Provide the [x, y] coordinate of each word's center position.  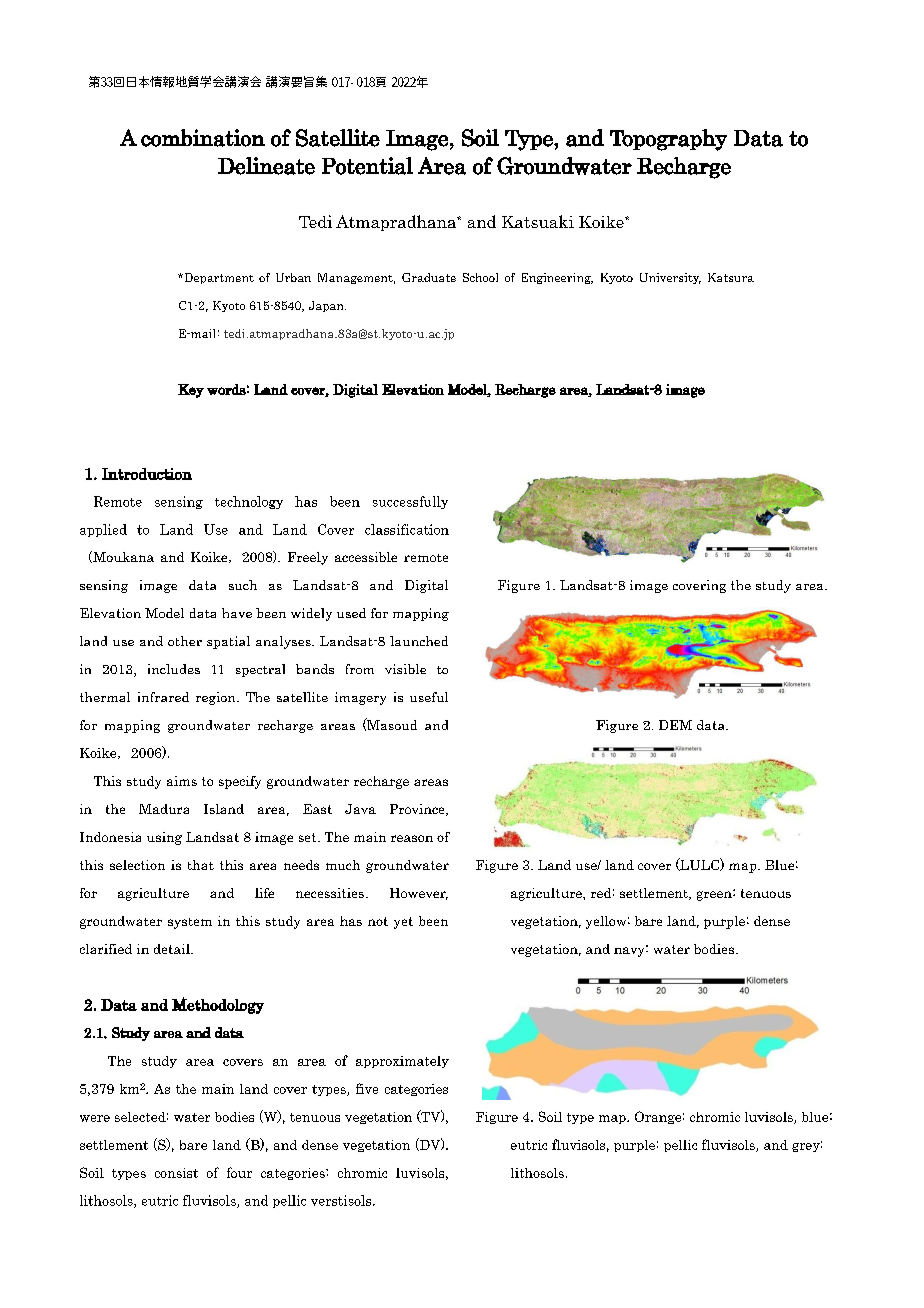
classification [407, 529]
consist [176, 1173]
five [367, 1088]
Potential [367, 166]
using [164, 838]
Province [418, 810]
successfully [410, 502]
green [715, 895]
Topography [668, 140]
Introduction [147, 474]
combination [203, 138]
